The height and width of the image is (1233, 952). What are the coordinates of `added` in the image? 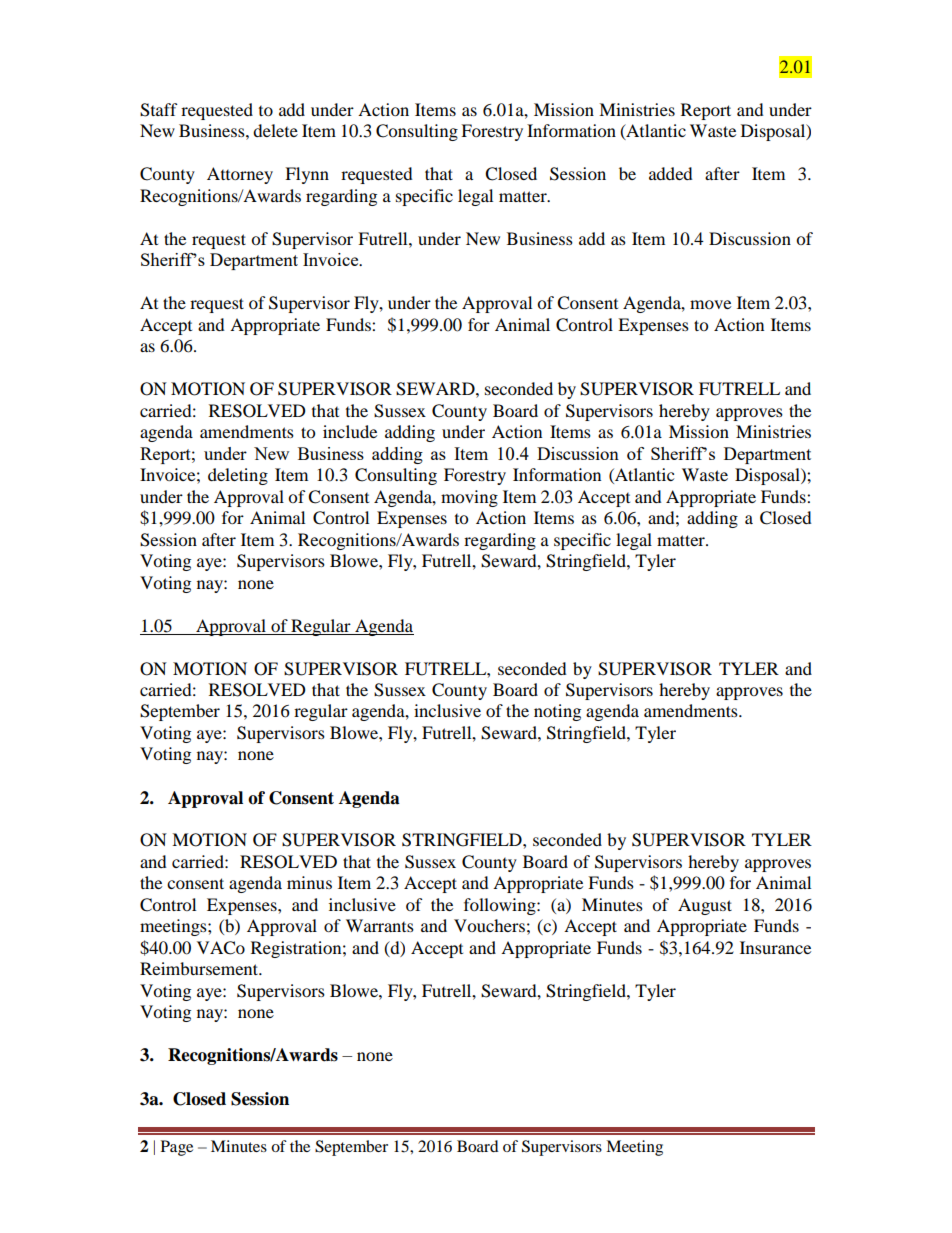 It's located at (671, 173).
